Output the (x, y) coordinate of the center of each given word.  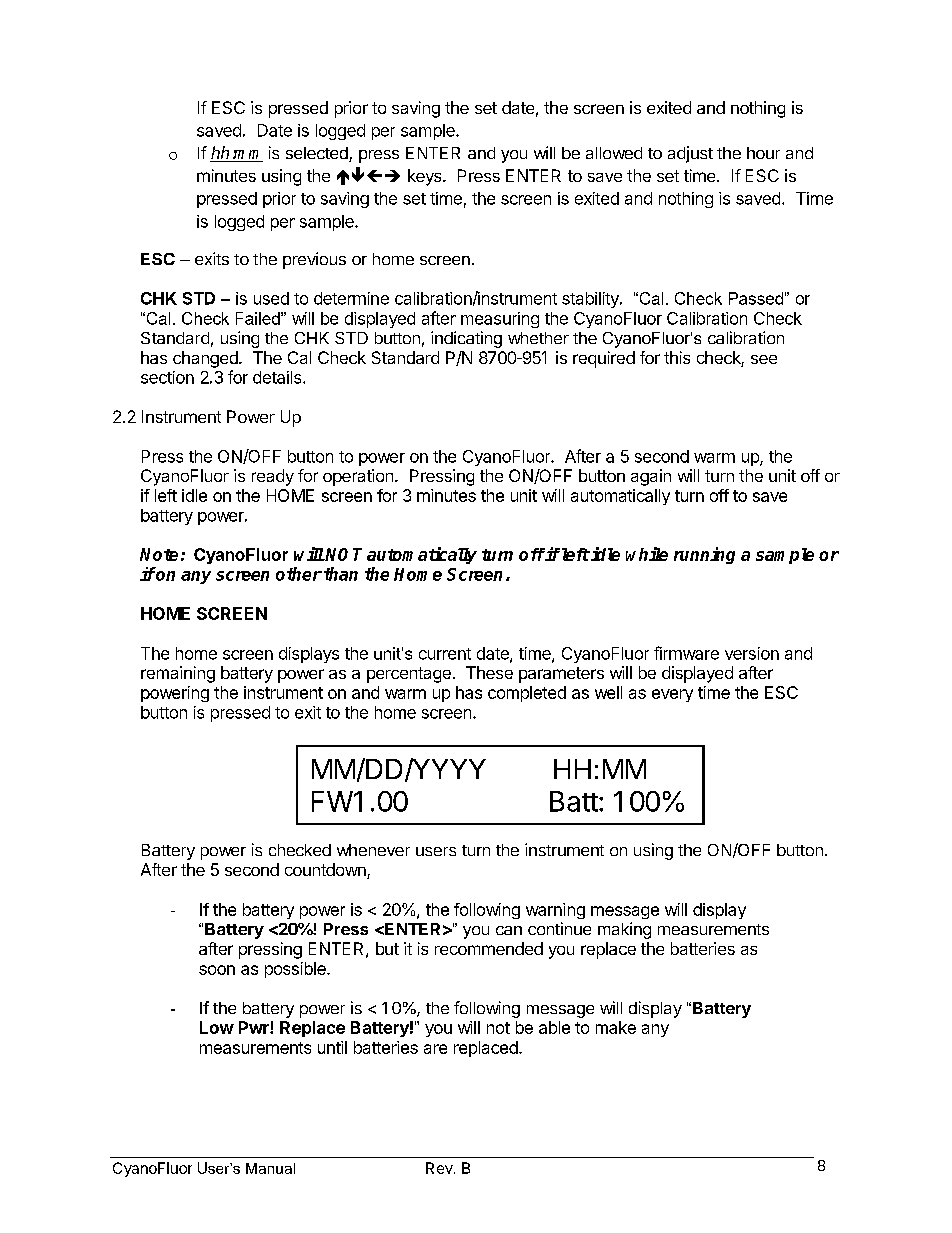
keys (426, 177)
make (616, 1027)
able (554, 1027)
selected (318, 154)
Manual (270, 1168)
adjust (690, 154)
